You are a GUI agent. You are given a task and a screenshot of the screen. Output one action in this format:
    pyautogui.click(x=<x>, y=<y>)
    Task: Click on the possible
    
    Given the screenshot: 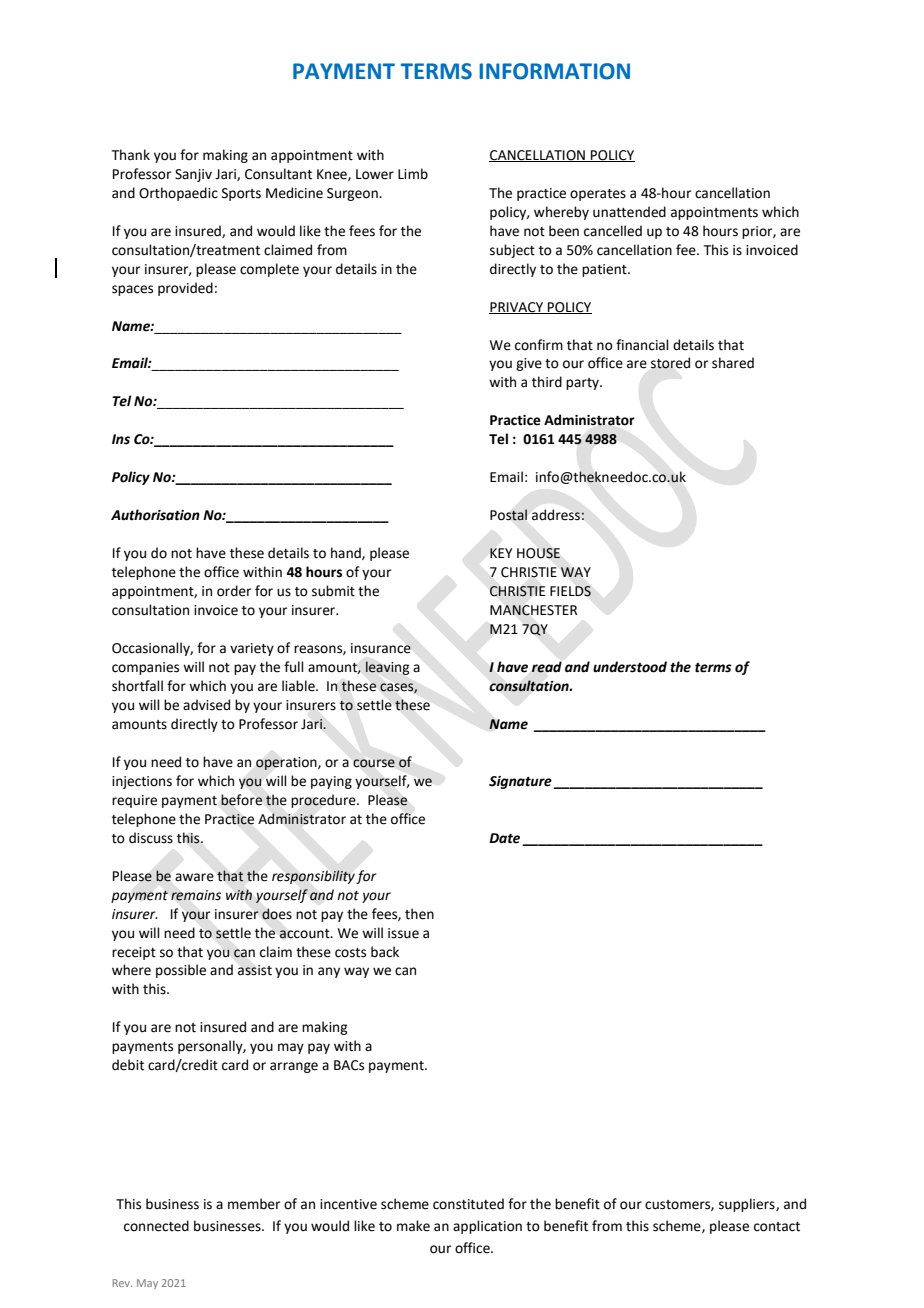 What is the action you would take?
    pyautogui.click(x=181, y=971)
